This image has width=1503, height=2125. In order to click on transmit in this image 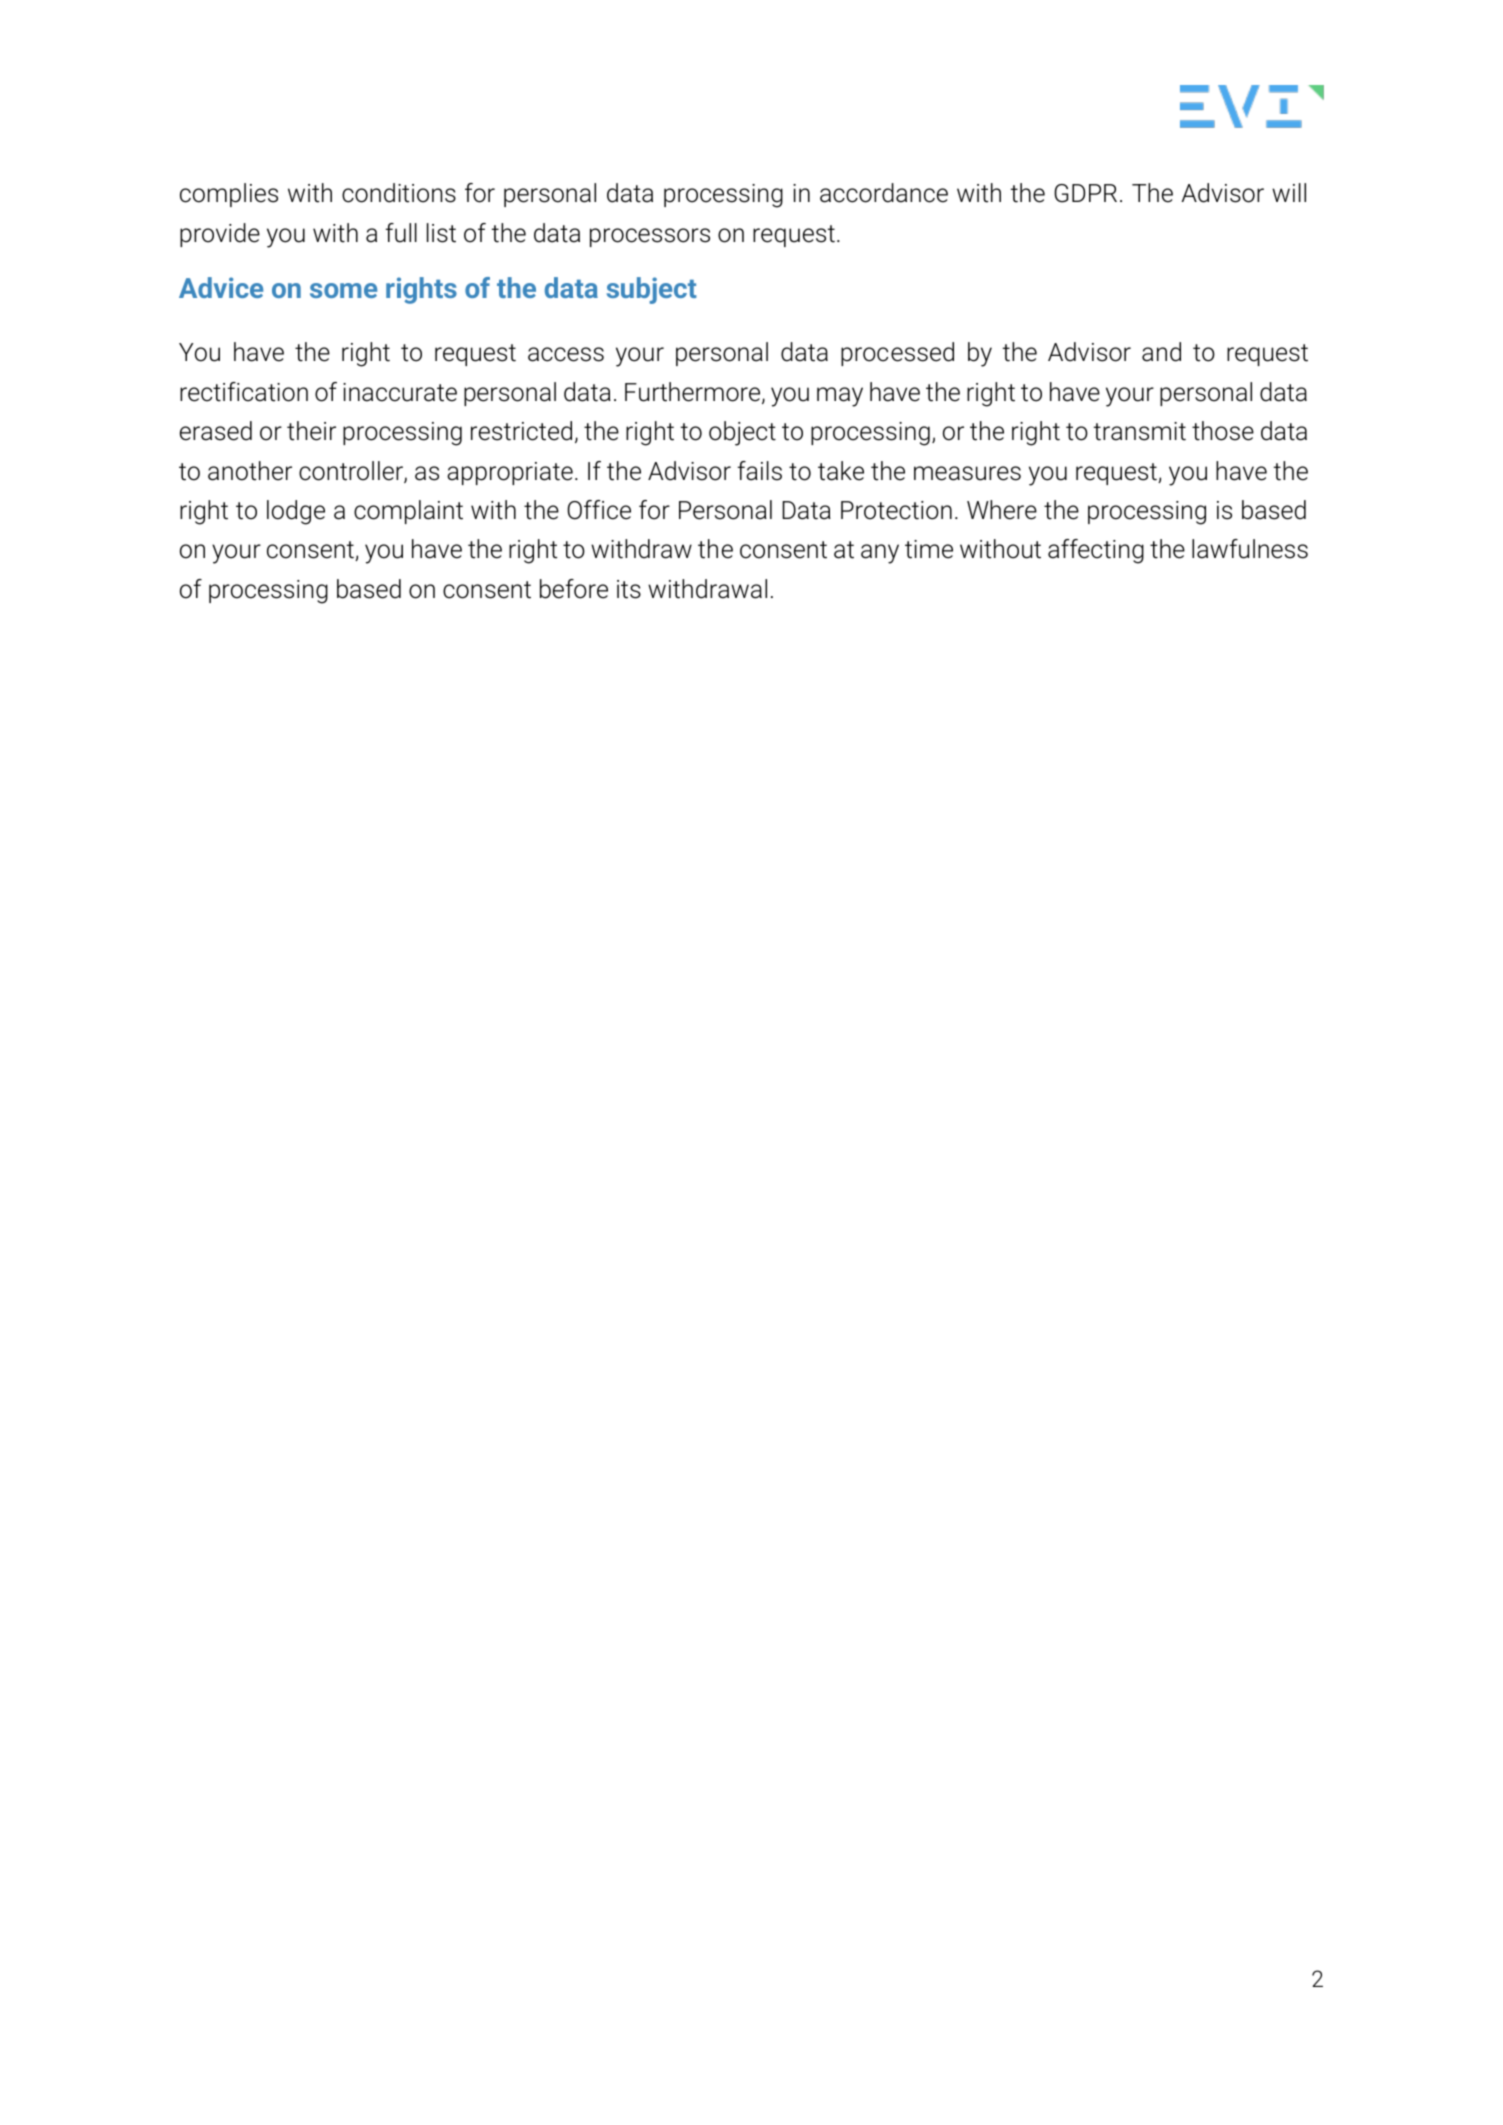, I will do `click(1140, 431)`.
